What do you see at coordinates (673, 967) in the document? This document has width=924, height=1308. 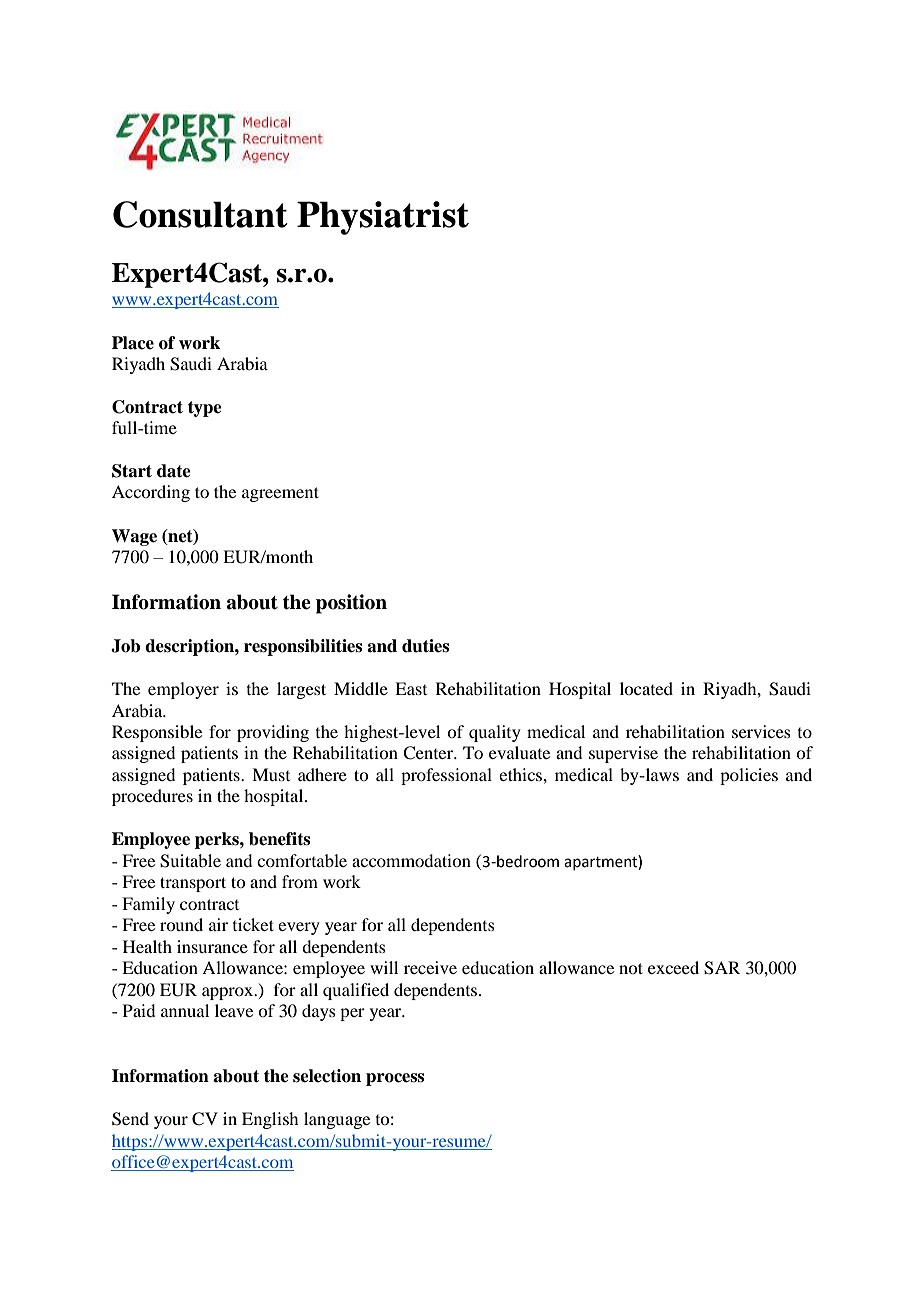 I see `exceed` at bounding box center [673, 967].
